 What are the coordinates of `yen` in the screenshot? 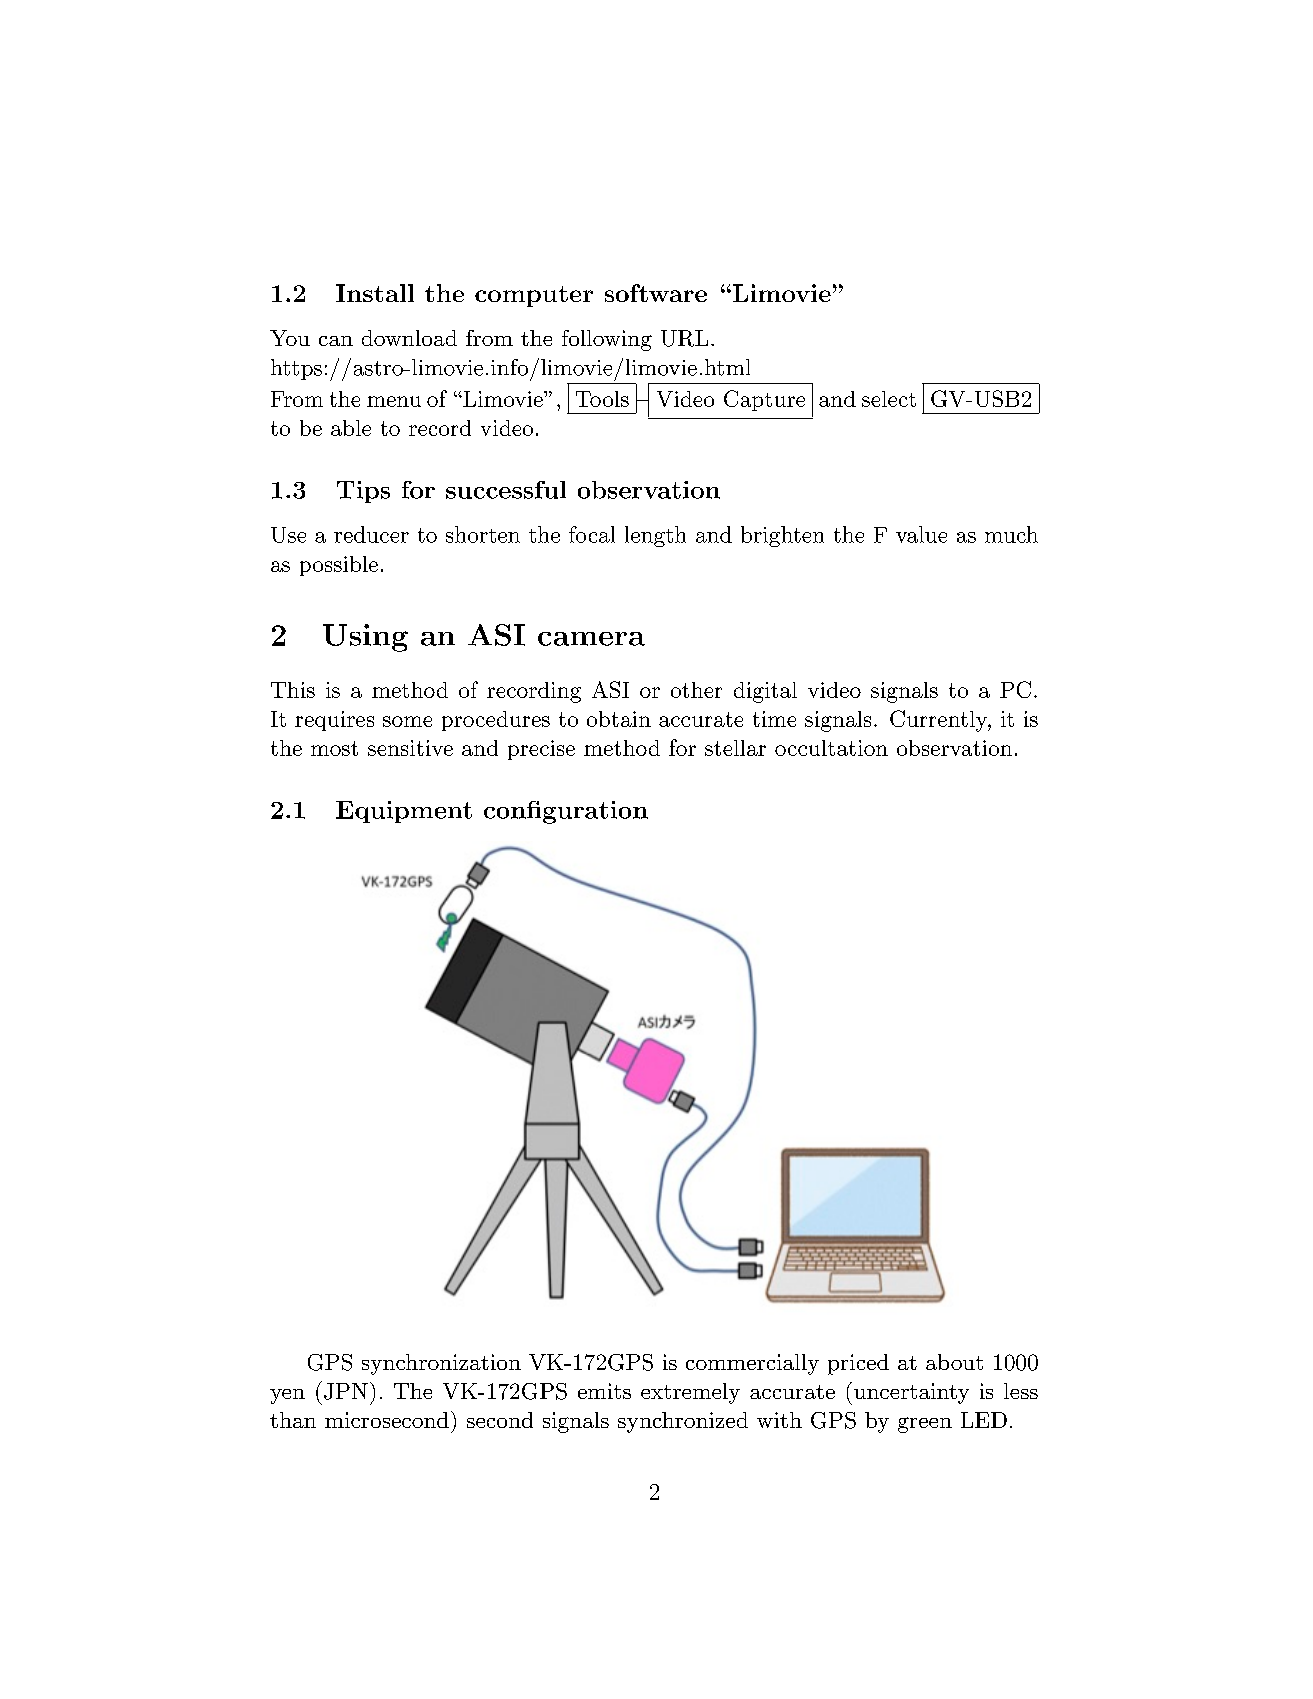 It's located at (287, 1396).
